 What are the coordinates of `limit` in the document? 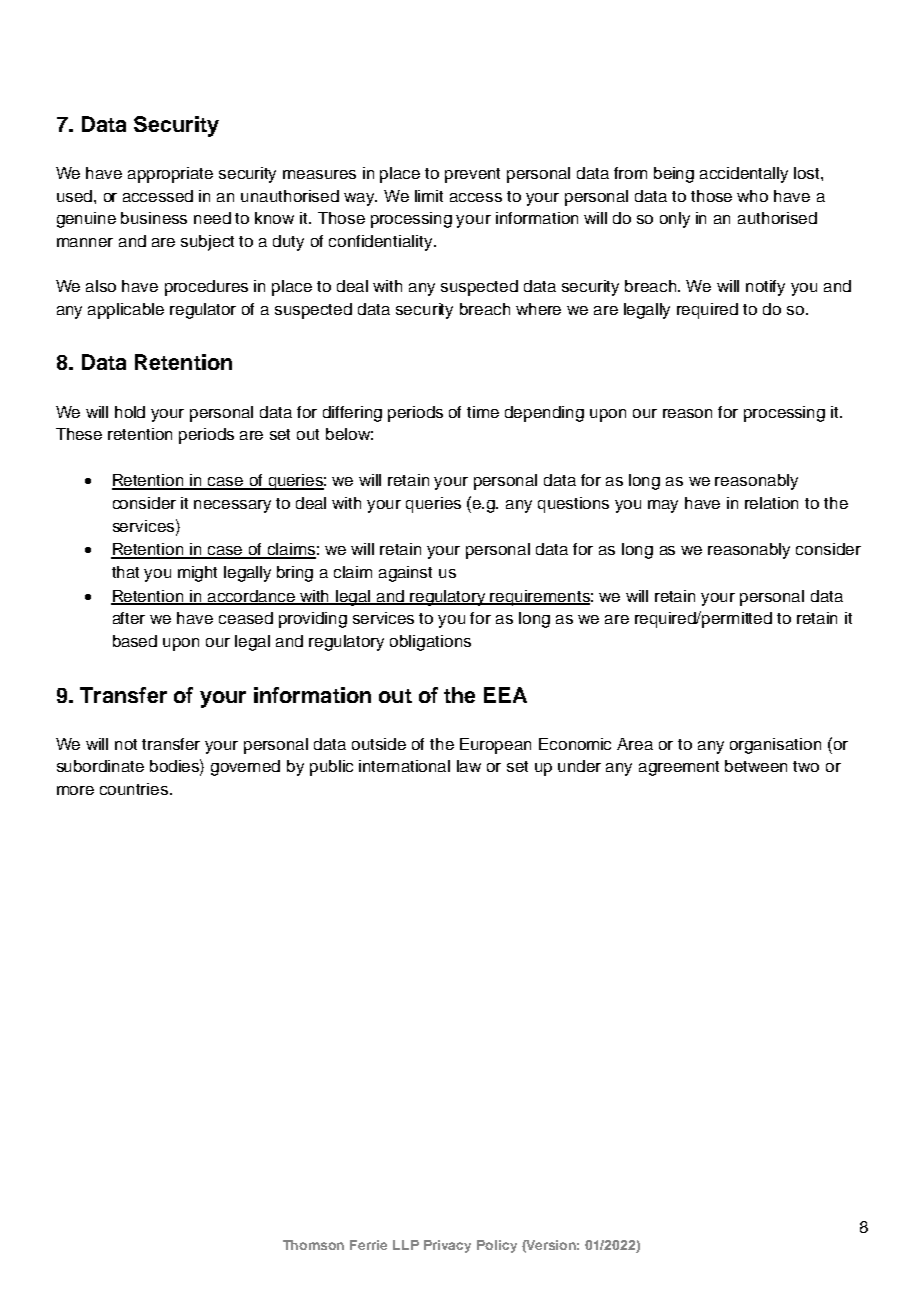 It's located at (429, 196).
